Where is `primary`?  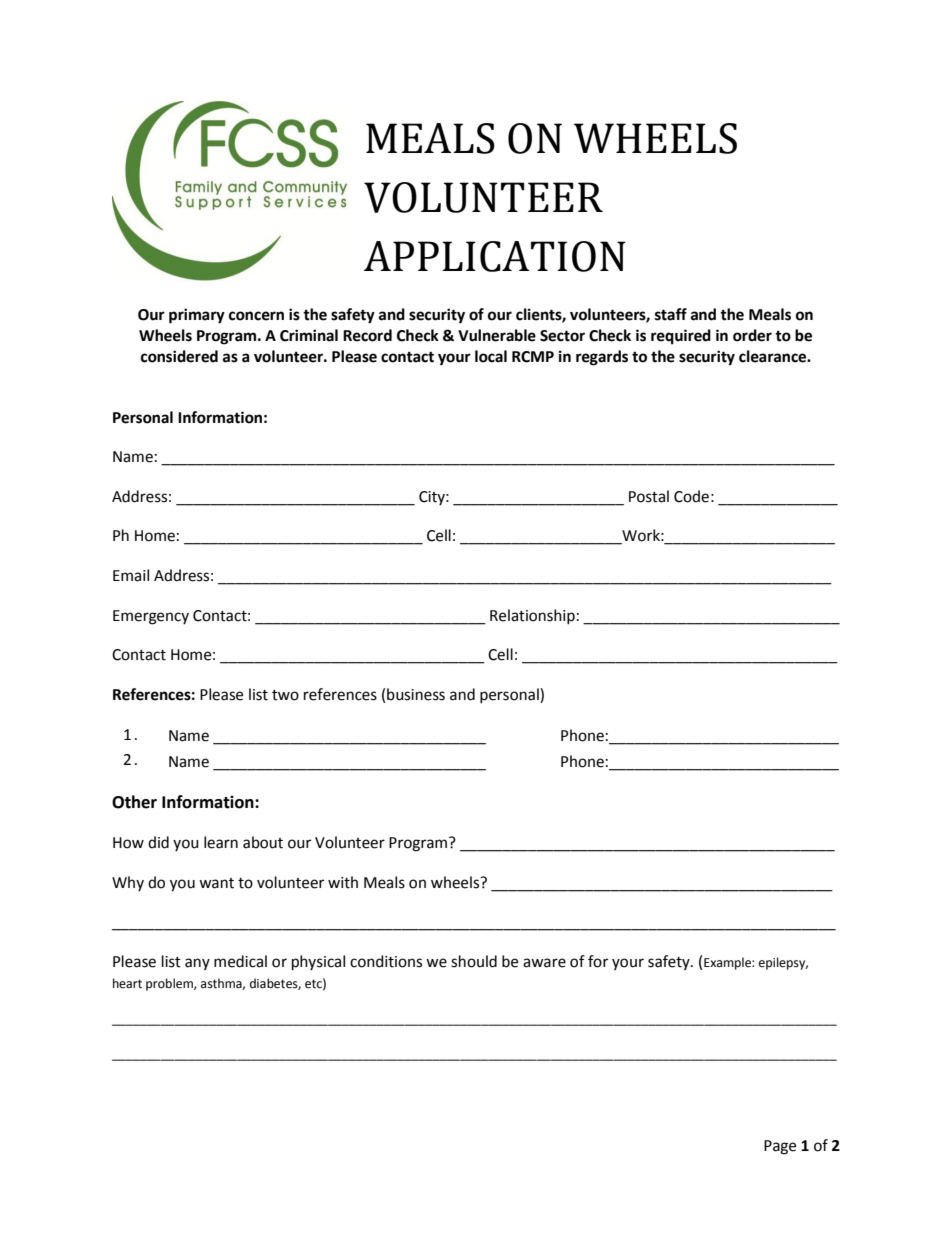 primary is located at coordinates (197, 316).
